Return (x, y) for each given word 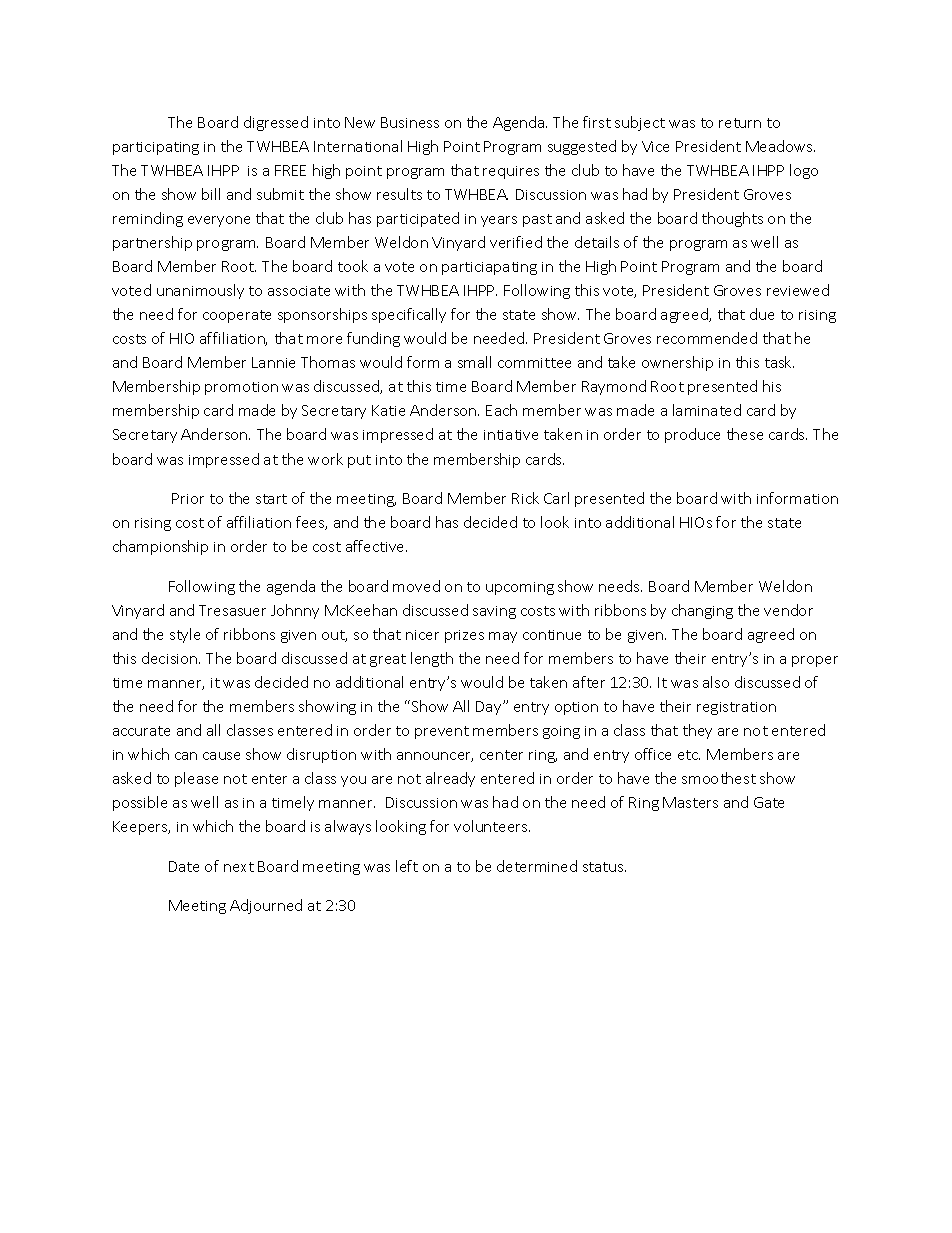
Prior (188, 498)
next (239, 867)
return (740, 123)
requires (511, 172)
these (745, 434)
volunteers (492, 826)
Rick (525, 498)
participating (156, 148)
